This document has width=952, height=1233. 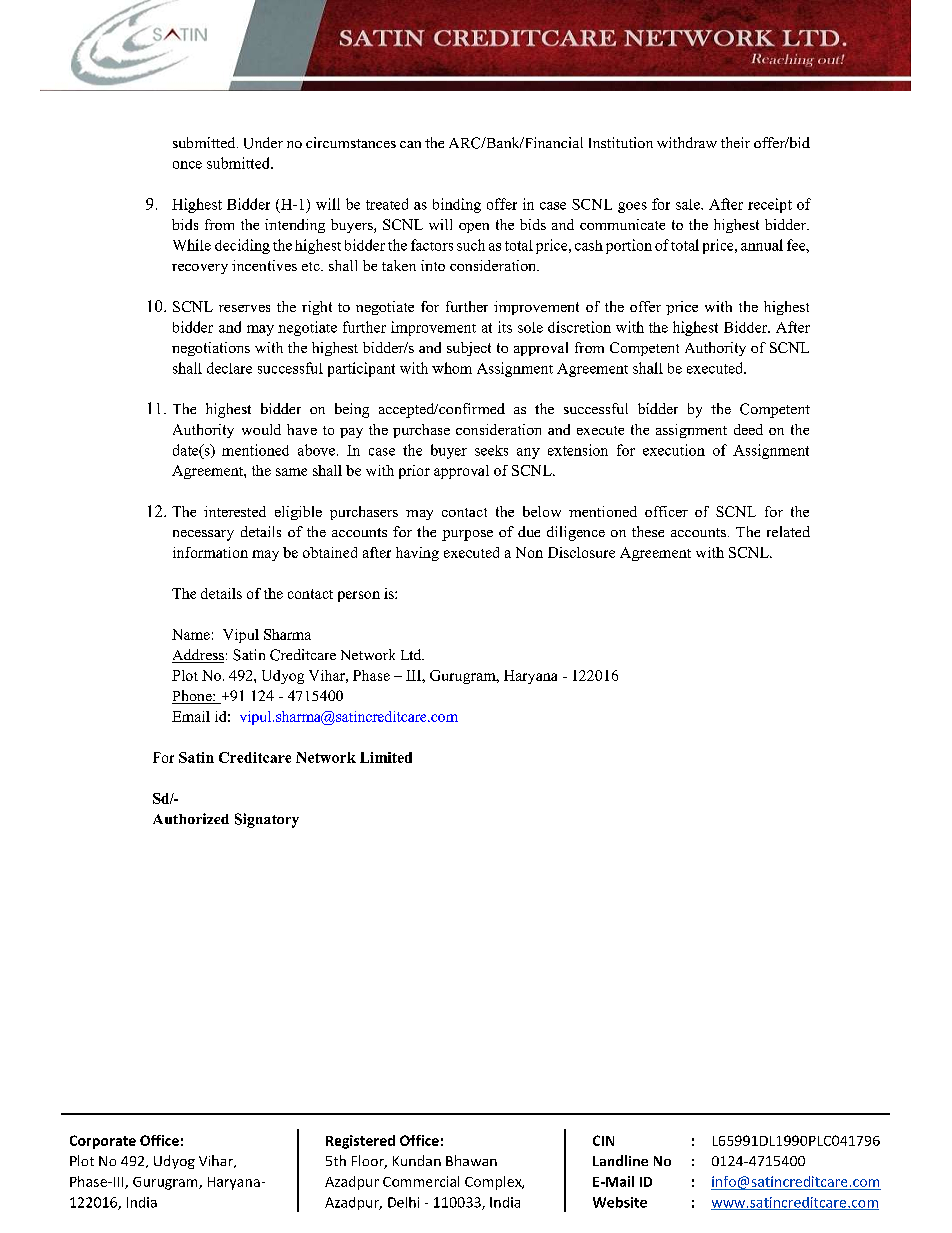 I want to click on Commercial, so click(x=421, y=1181).
